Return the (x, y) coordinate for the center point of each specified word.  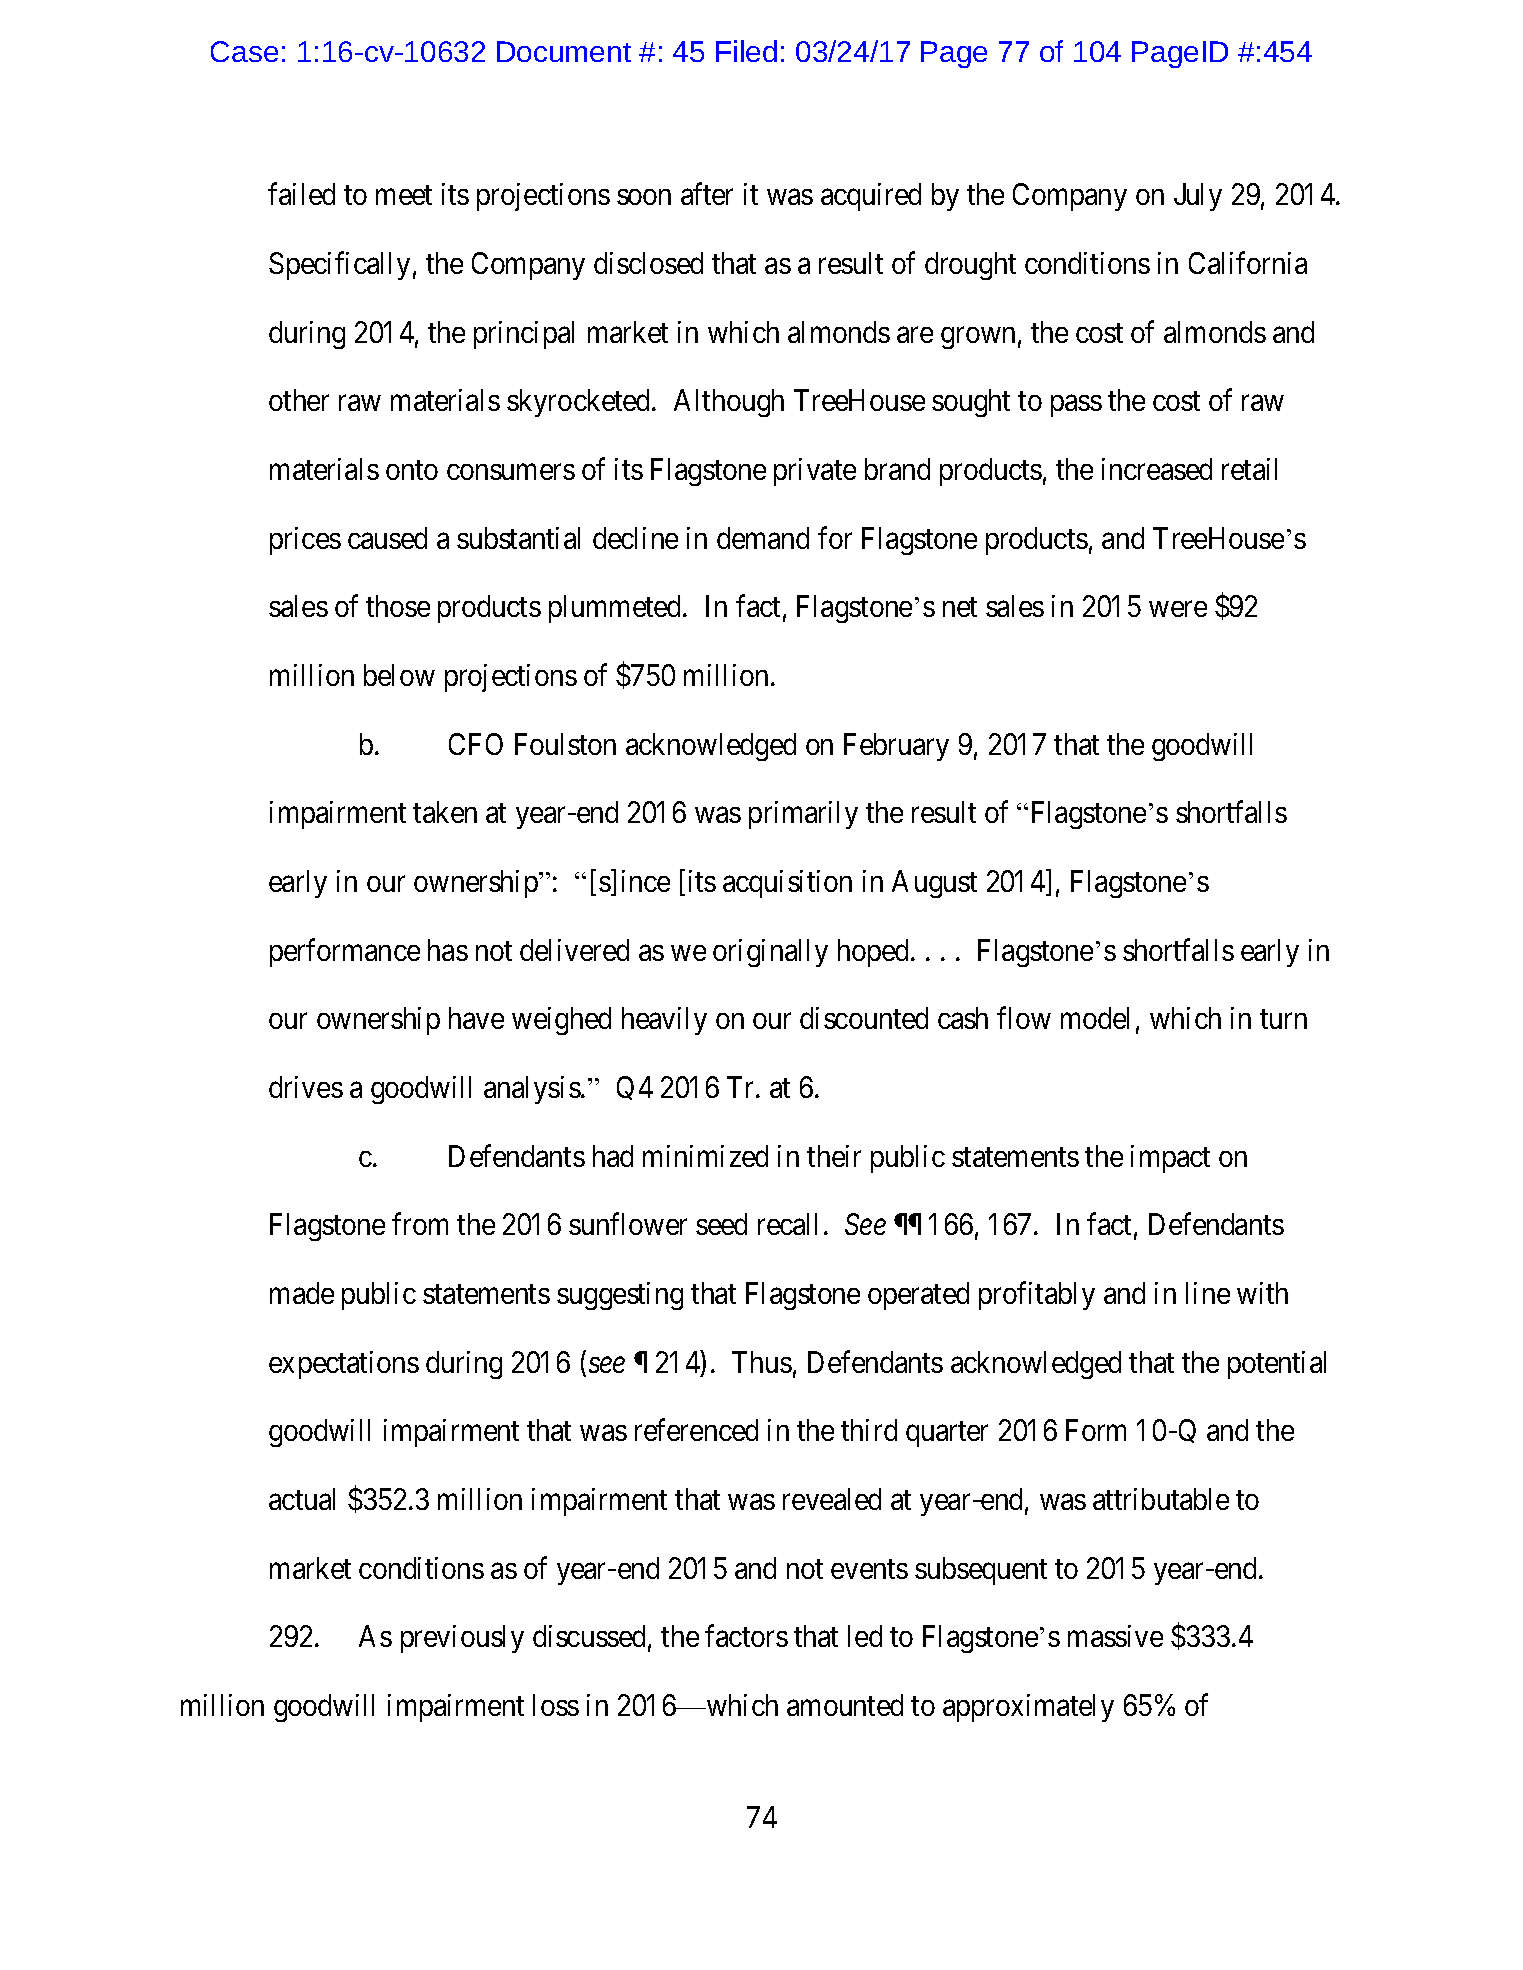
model (1095, 1018)
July (1198, 197)
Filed (746, 51)
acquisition (787, 884)
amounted (845, 1705)
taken (445, 812)
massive (1115, 1636)
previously (462, 1639)
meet (404, 195)
